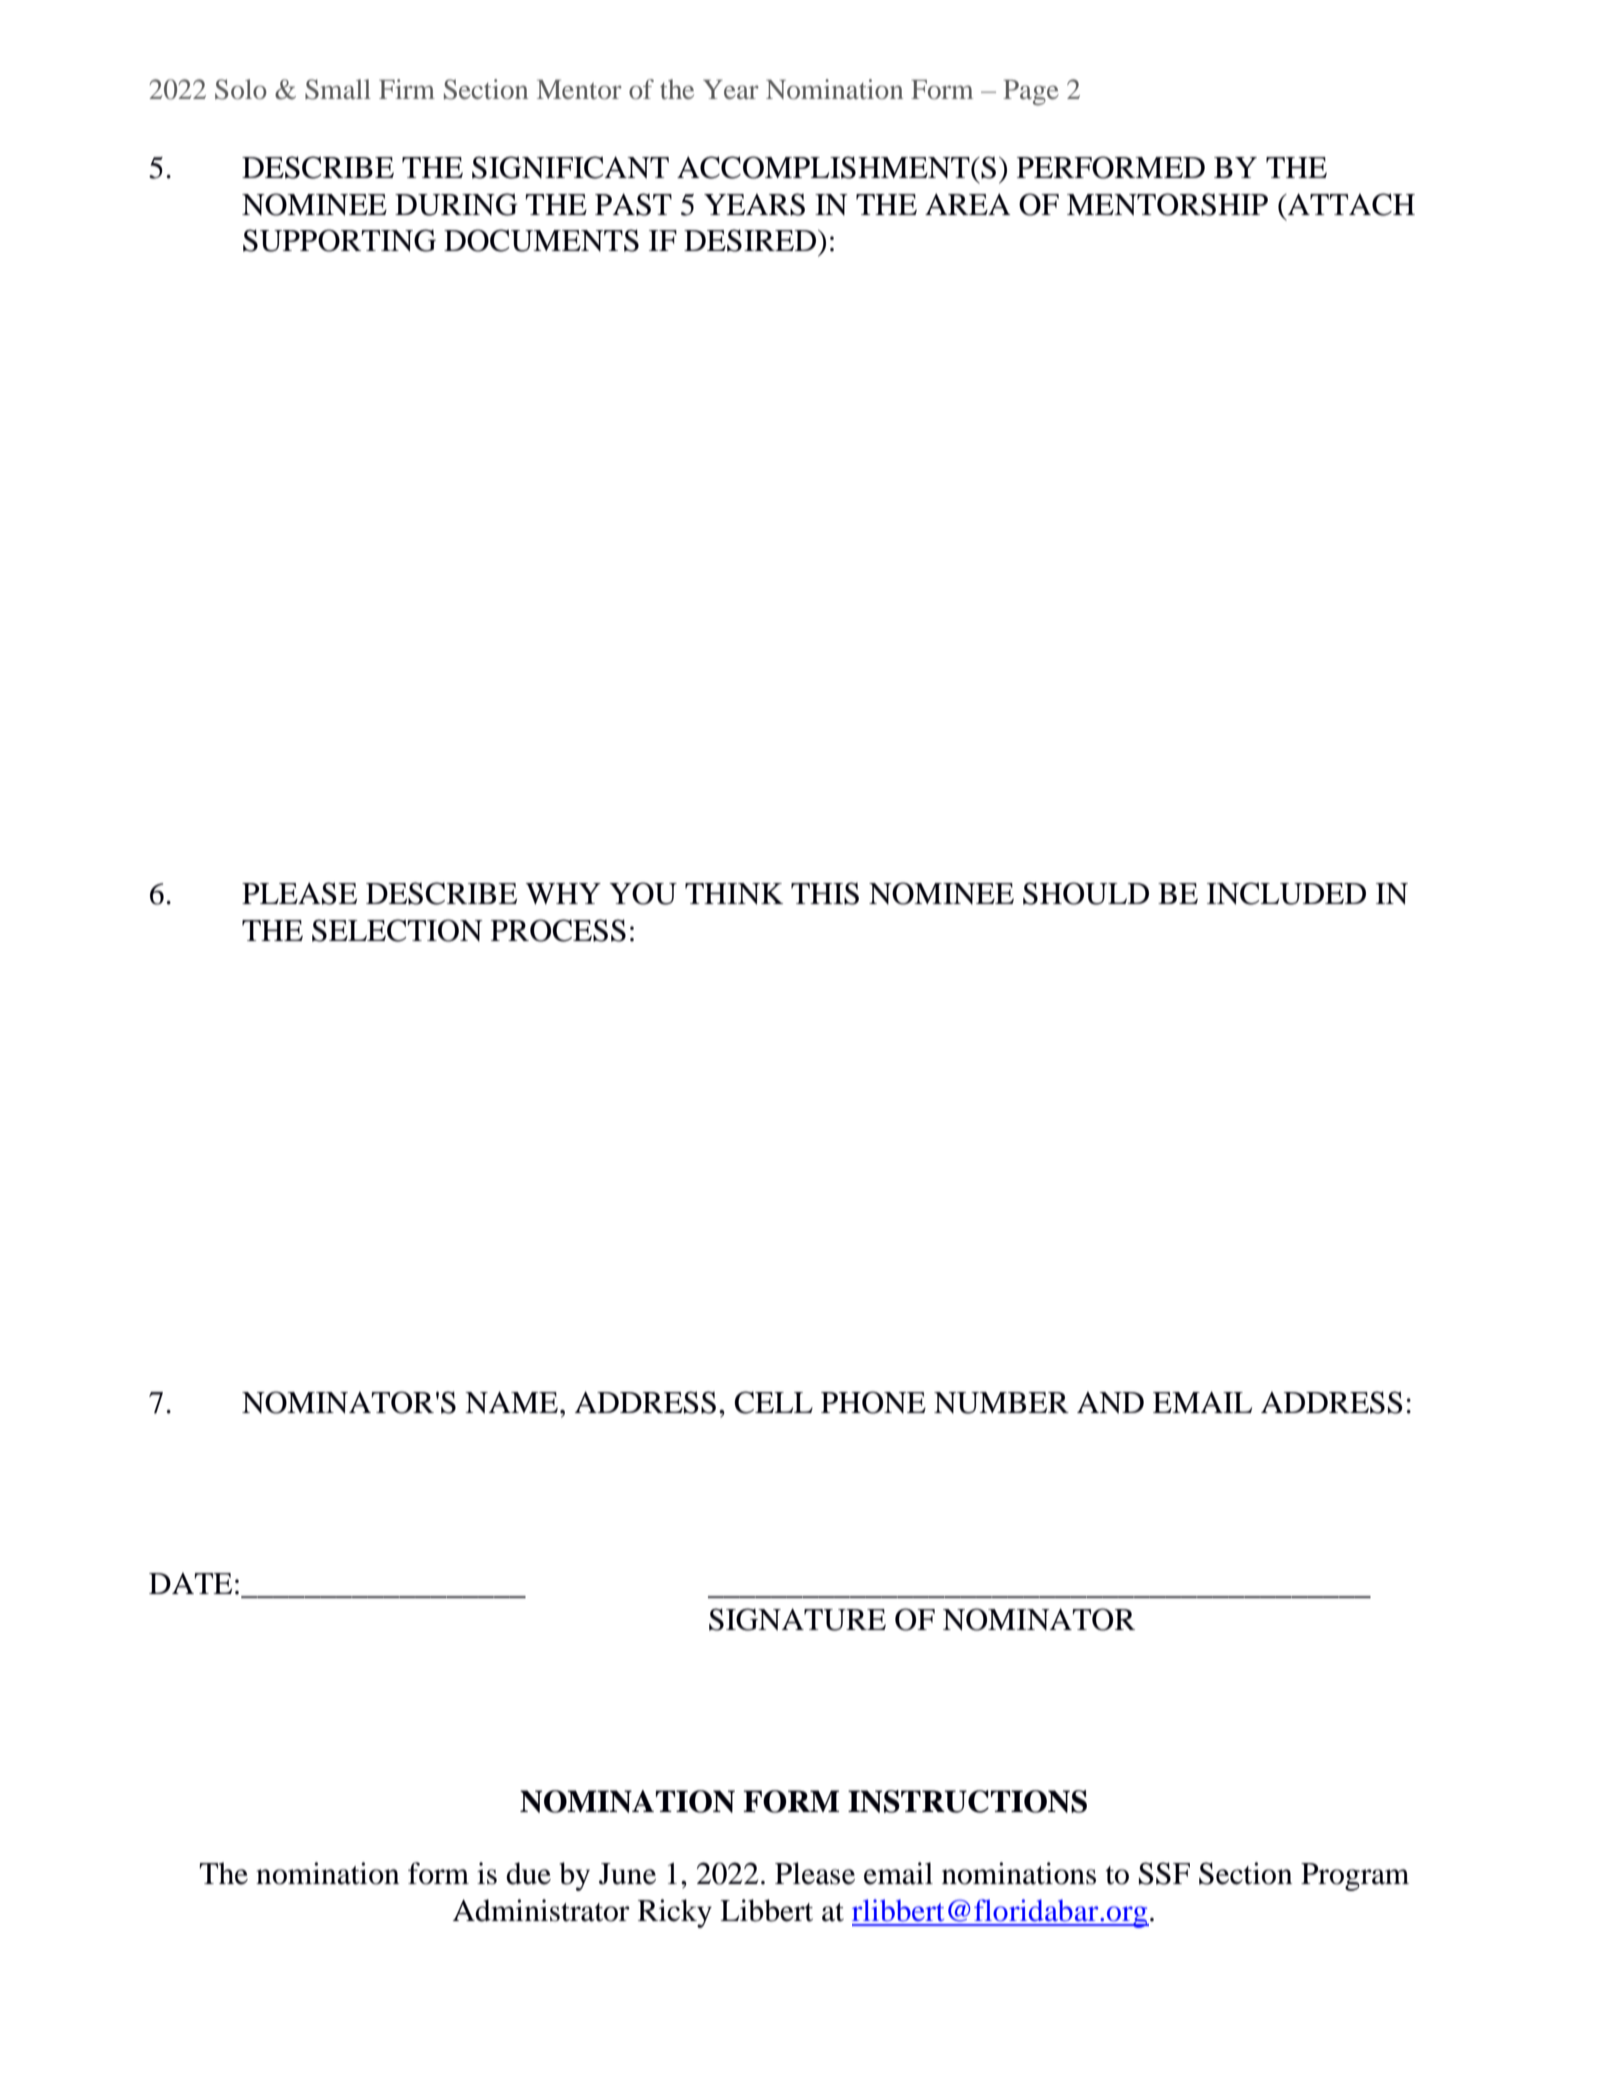 The height and width of the image is (2083, 1609). Describe the element at coordinates (1350, 204) in the image. I see `ATTACH` at that location.
